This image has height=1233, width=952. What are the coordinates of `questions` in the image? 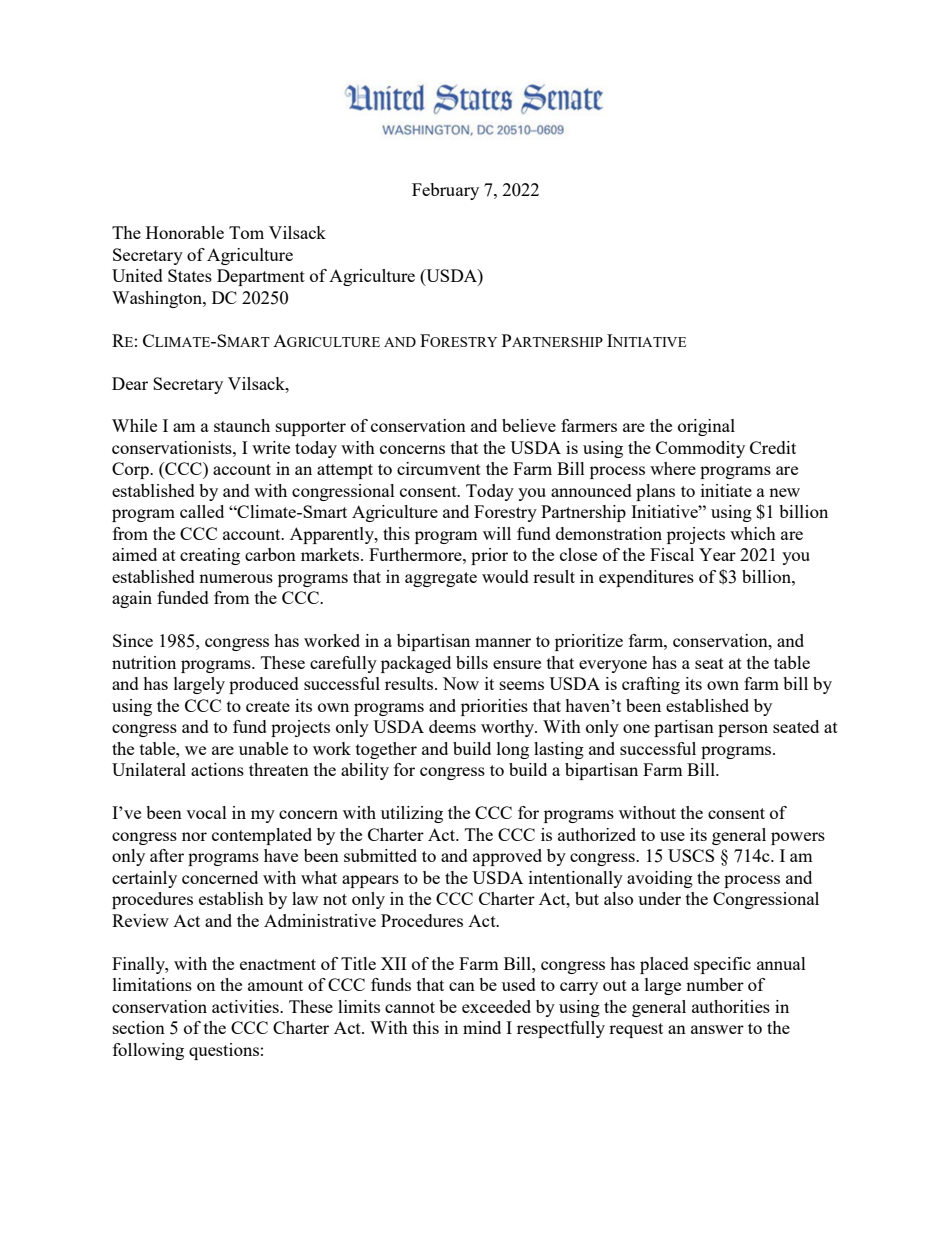 It's located at (224, 1051).
